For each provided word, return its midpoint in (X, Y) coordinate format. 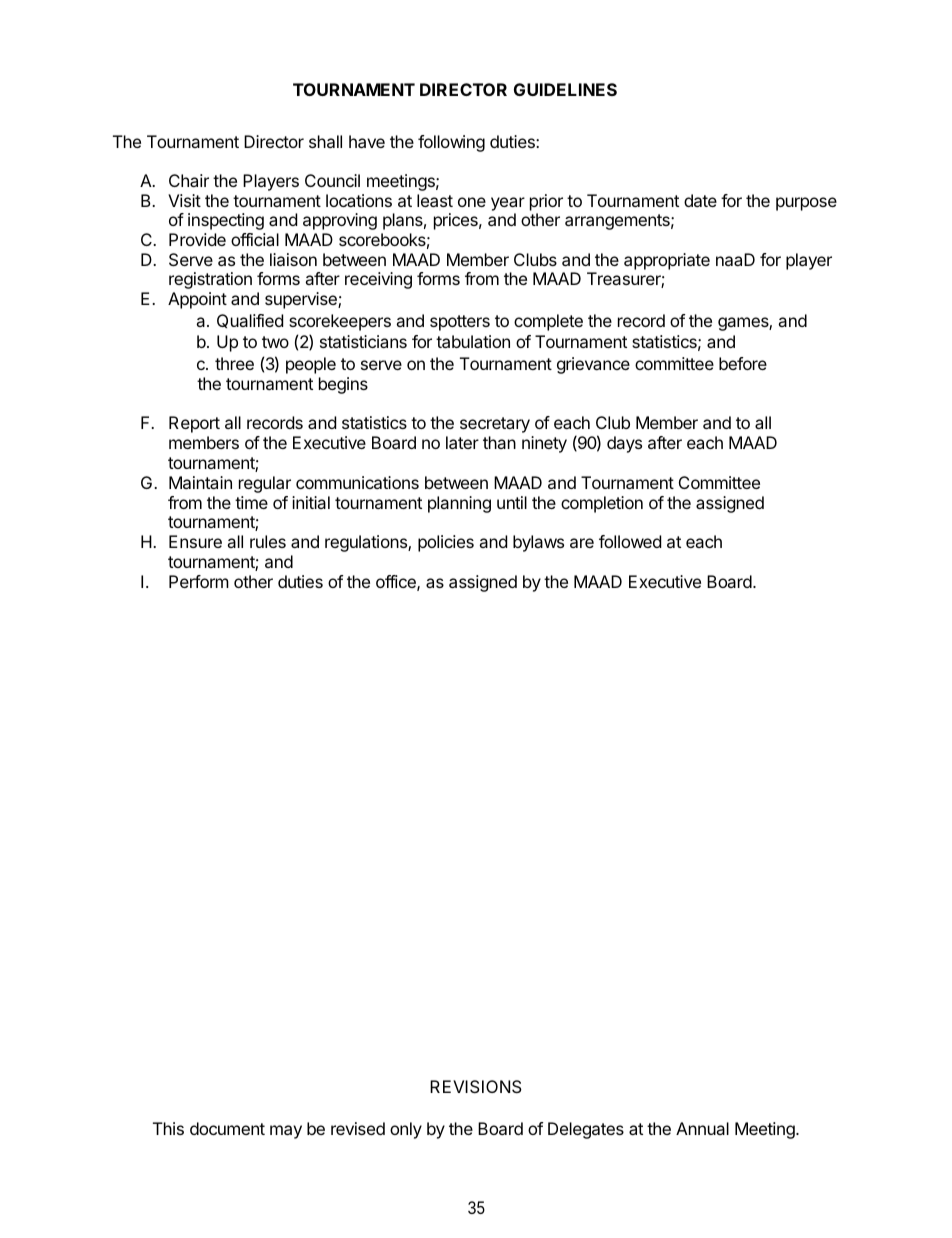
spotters (460, 323)
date (700, 200)
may (286, 1132)
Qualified (250, 321)
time (251, 502)
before (743, 363)
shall (325, 141)
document (227, 1128)
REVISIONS (476, 1086)
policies (446, 543)
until (512, 502)
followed (630, 541)
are (582, 543)
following (451, 143)
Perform (199, 581)
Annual (702, 1128)
